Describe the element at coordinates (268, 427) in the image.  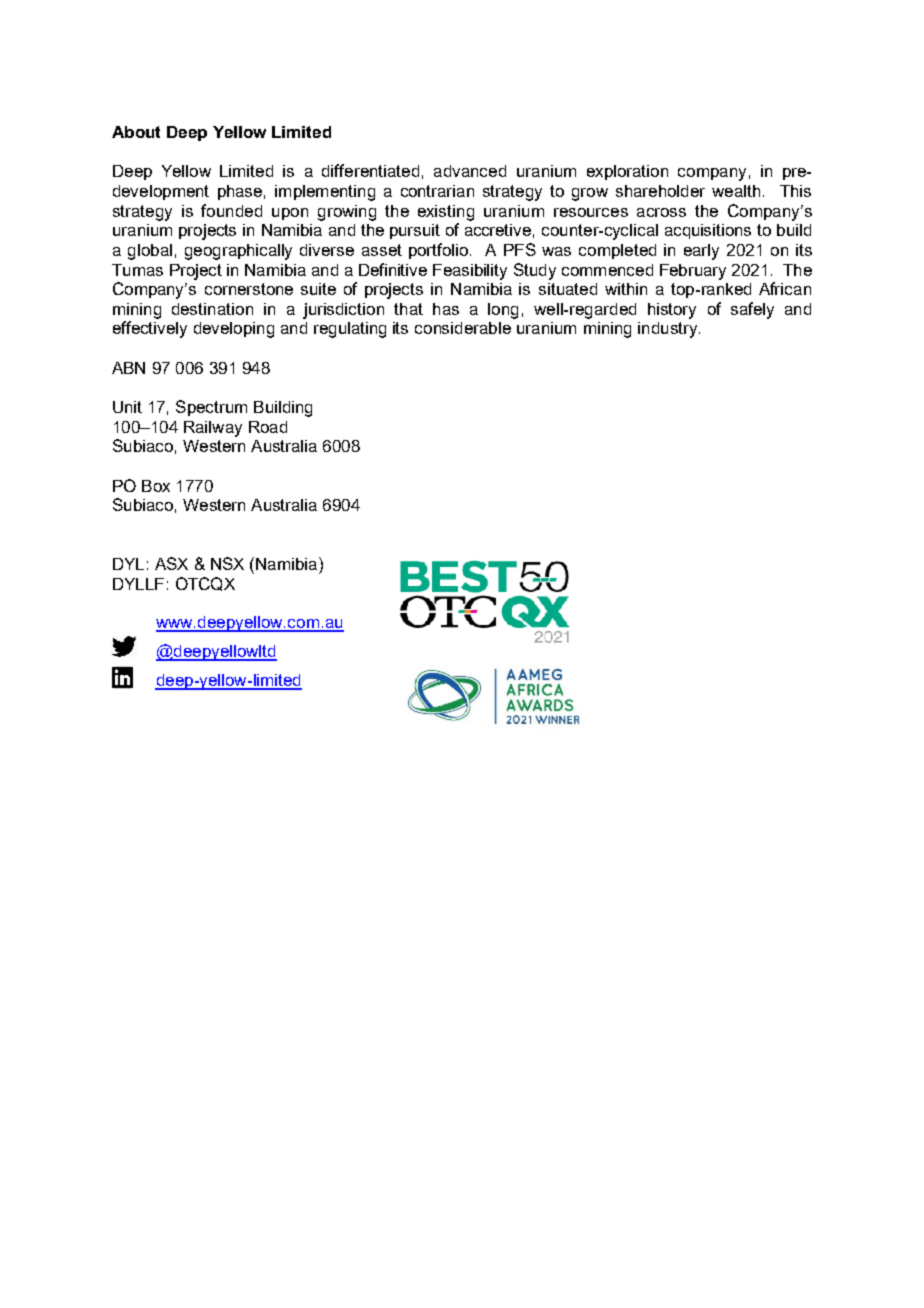
I see `Road` at that location.
